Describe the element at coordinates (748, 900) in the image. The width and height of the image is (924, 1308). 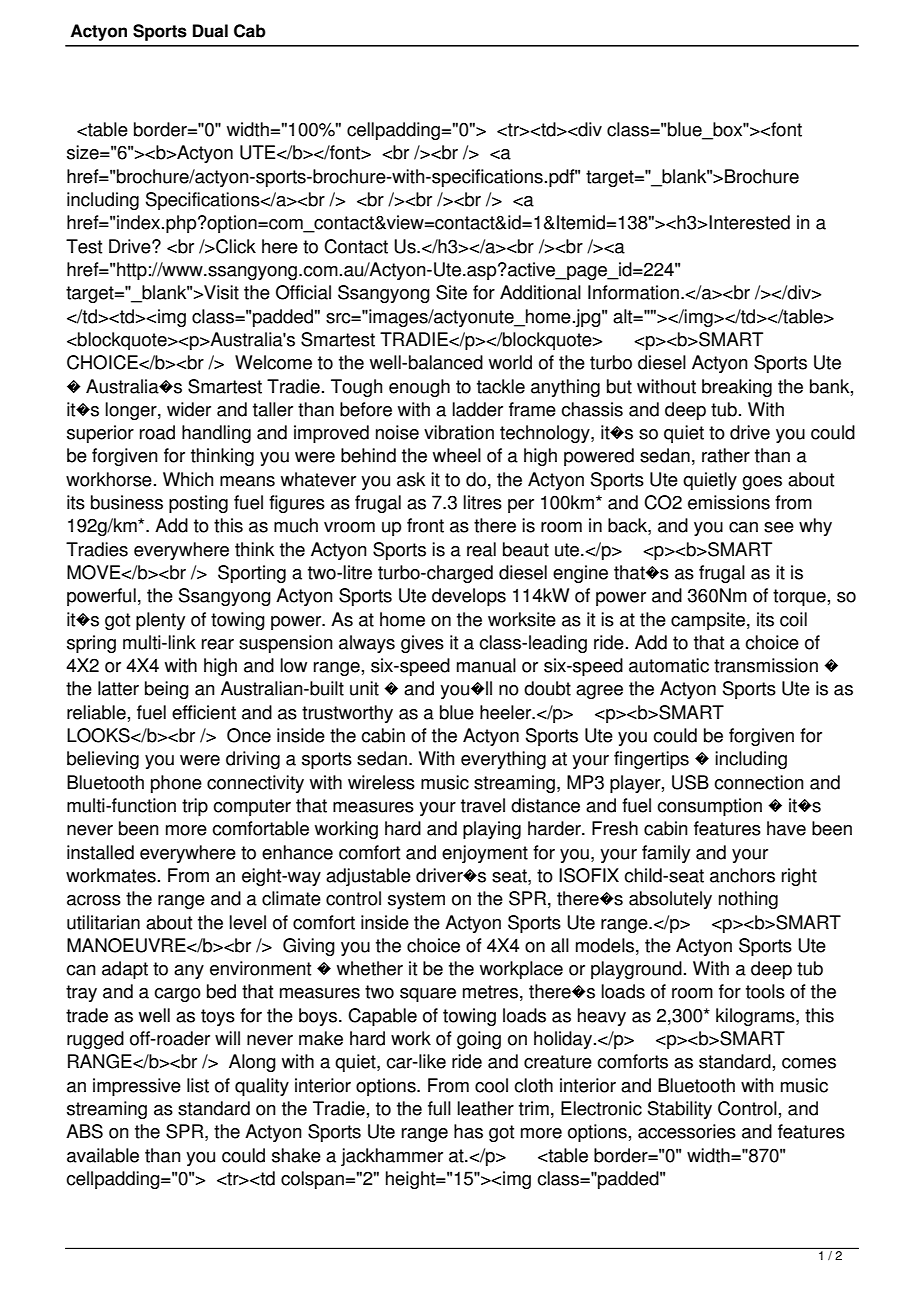
I see `nothing` at that location.
